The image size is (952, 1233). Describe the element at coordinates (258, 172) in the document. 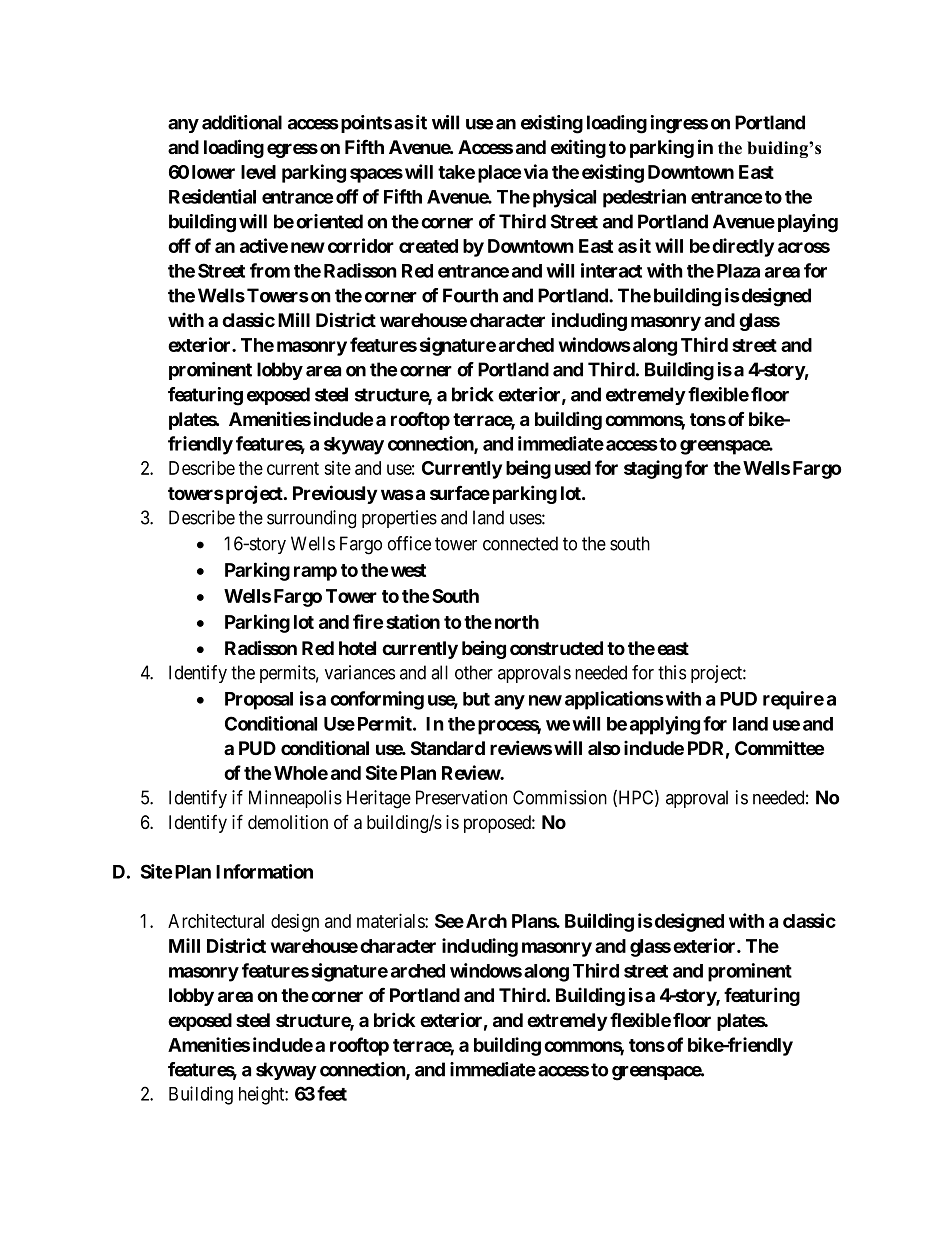

I see `level` at that location.
